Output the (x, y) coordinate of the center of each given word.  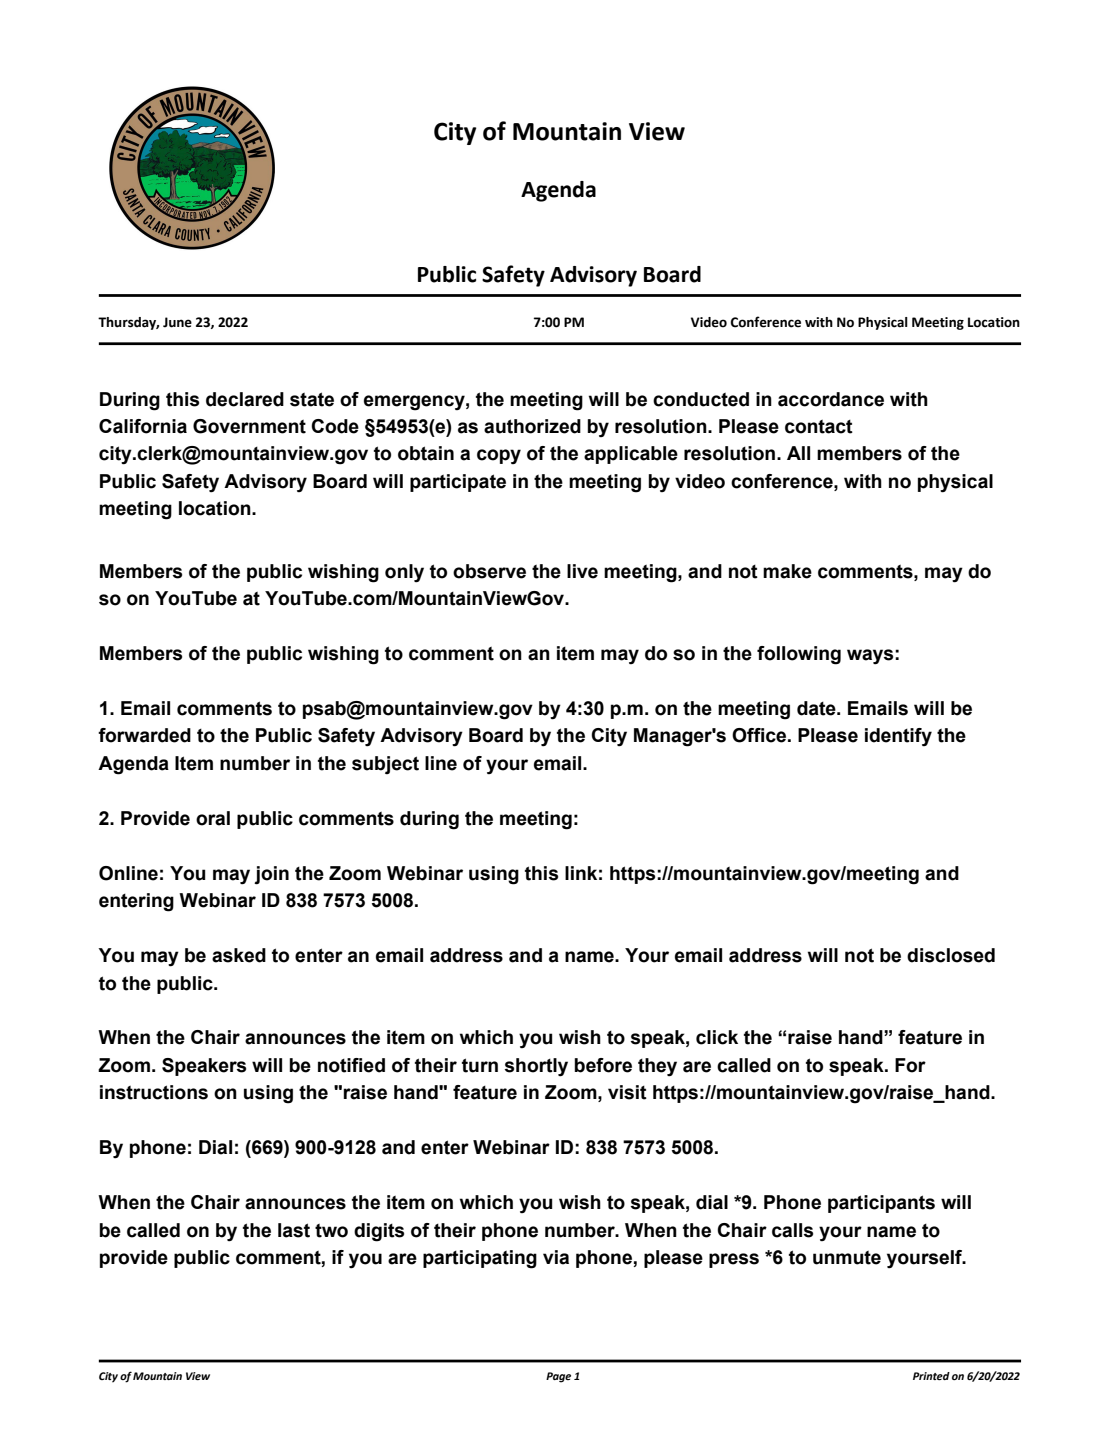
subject (385, 765)
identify (898, 737)
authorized (532, 426)
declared (245, 399)
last (294, 1230)
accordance (831, 399)
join (271, 875)
